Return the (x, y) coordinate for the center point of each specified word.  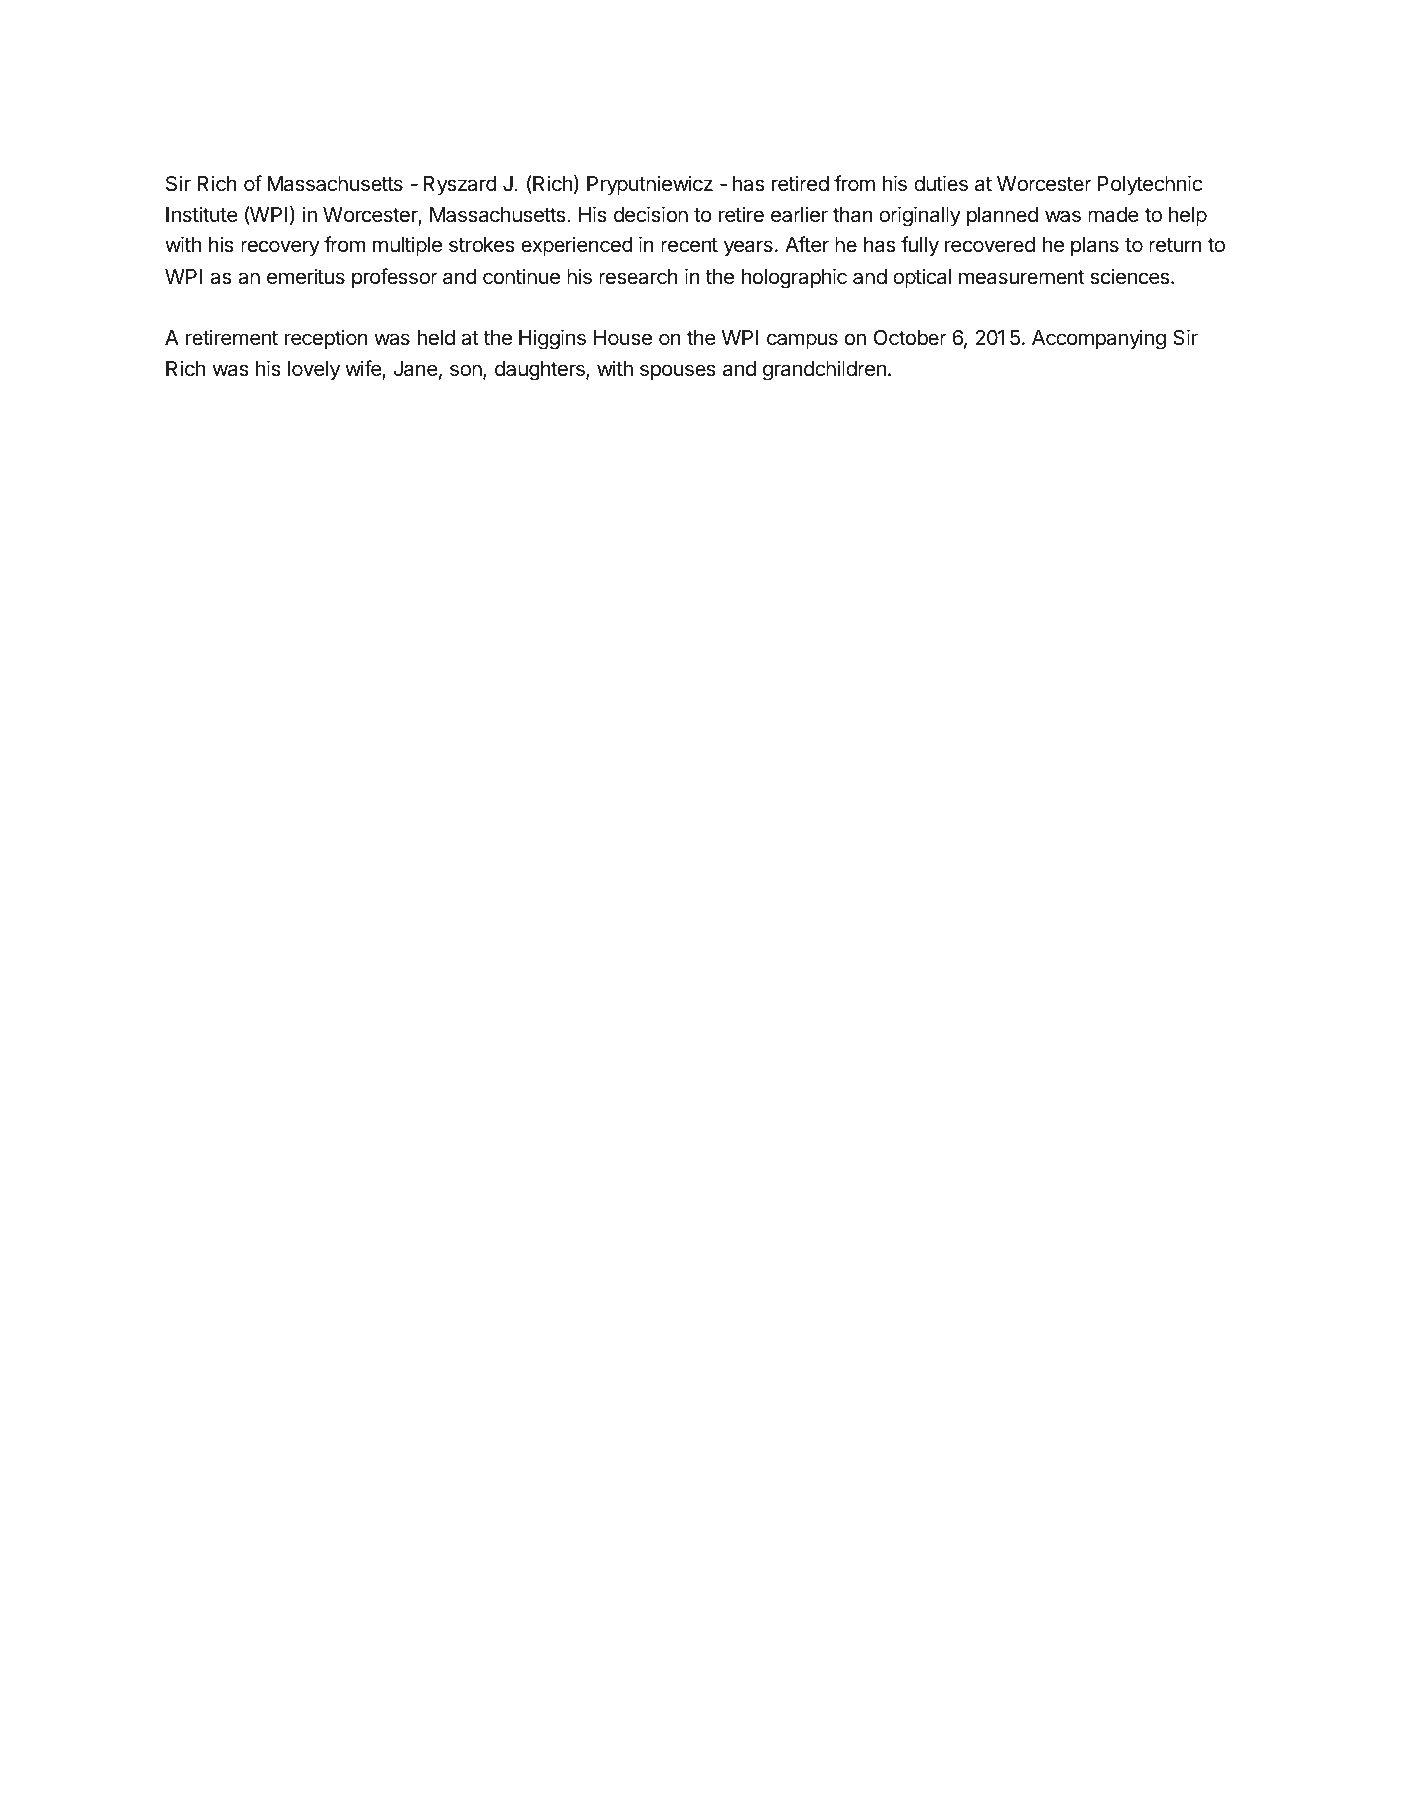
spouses (678, 372)
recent (689, 245)
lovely (314, 371)
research (638, 277)
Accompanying (1099, 339)
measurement (1021, 277)
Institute (202, 214)
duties (941, 183)
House (623, 338)
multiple (407, 246)
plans (1095, 247)
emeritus (306, 276)
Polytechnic (1150, 185)
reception (326, 339)
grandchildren (824, 370)
